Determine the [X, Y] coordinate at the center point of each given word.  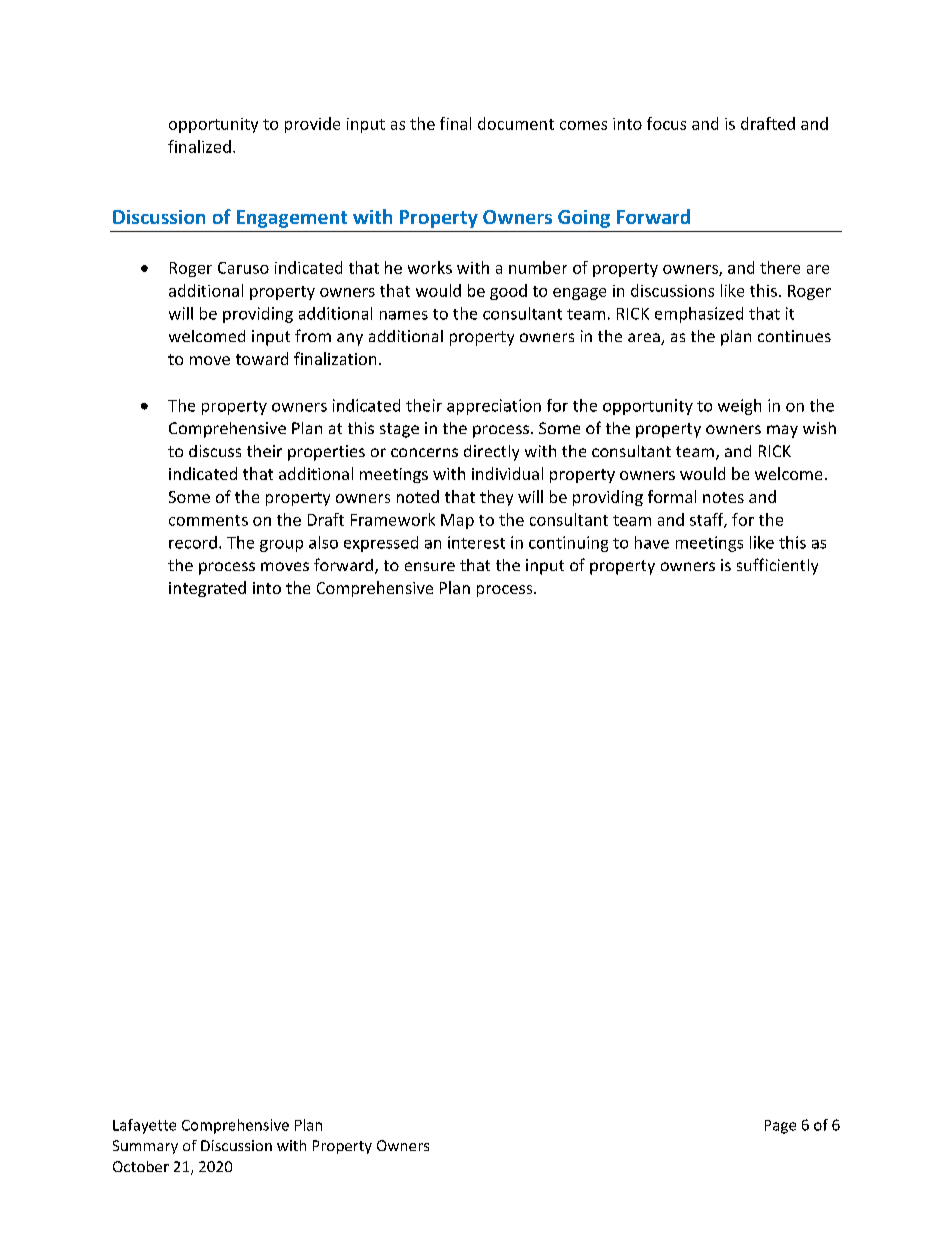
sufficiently [777, 566]
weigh [739, 407]
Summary [145, 1147]
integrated [207, 589]
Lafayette [144, 1126]
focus [666, 123]
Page [780, 1127]
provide [312, 125]
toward [262, 358]
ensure [430, 566]
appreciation [494, 407]
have [652, 542]
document [516, 123]
